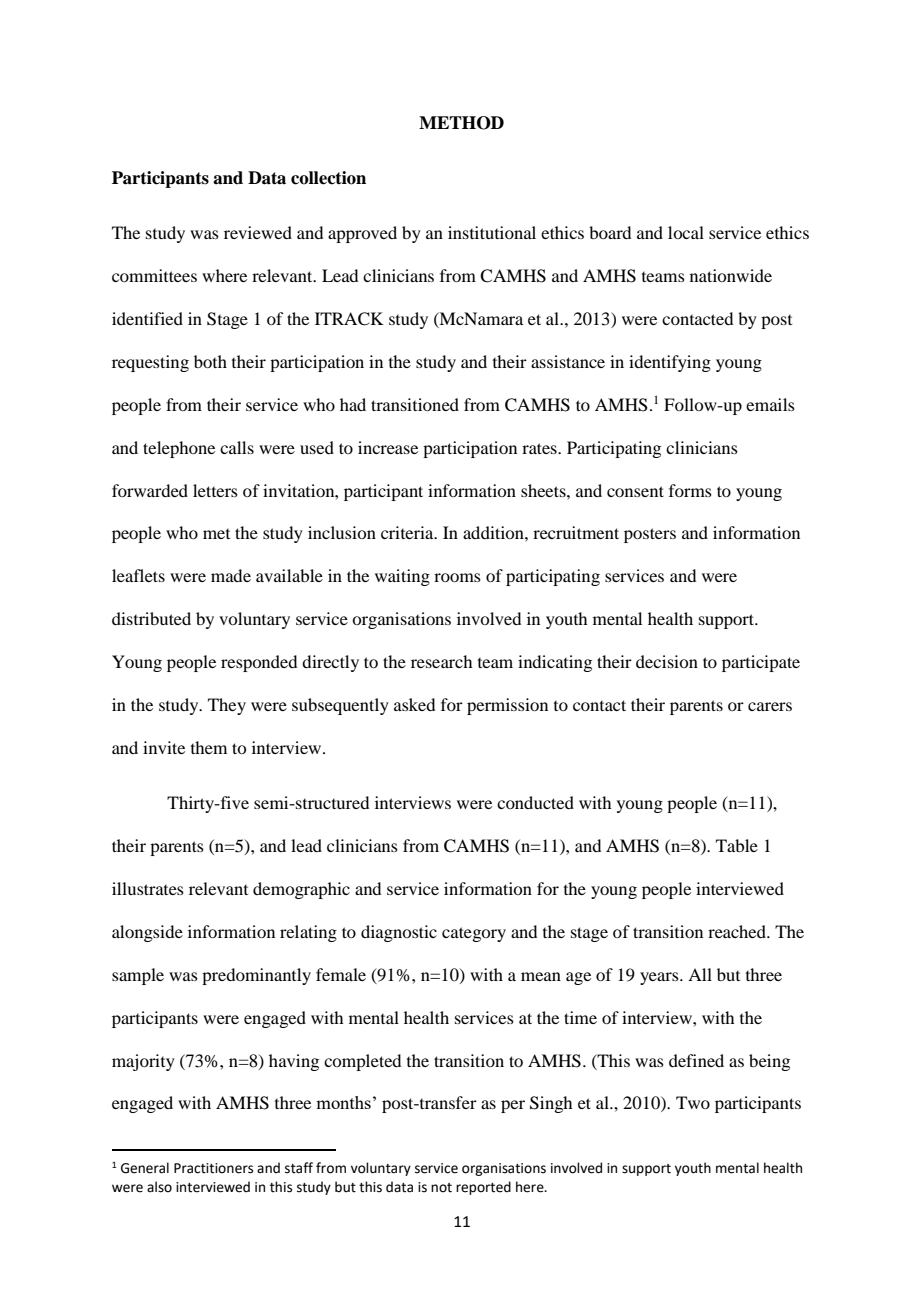 The height and width of the screenshot is (1308, 924). I want to click on not, so click(441, 1188).
